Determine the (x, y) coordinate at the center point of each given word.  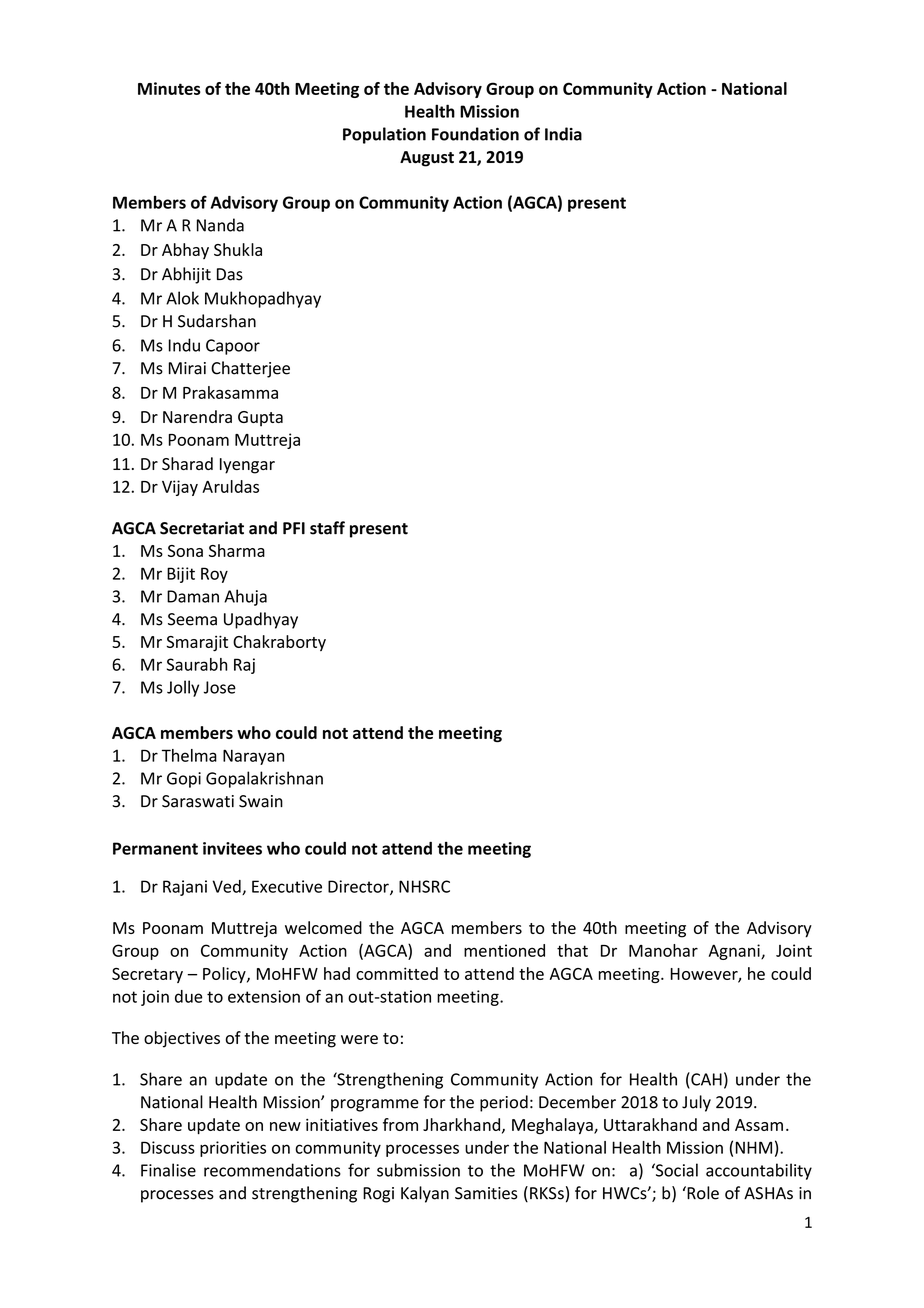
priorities (233, 1149)
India (563, 134)
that (572, 950)
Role (702, 1193)
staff (327, 528)
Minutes (169, 88)
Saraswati (198, 801)
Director (359, 887)
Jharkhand (463, 1125)
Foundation (475, 134)
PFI (294, 528)
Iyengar (247, 466)
